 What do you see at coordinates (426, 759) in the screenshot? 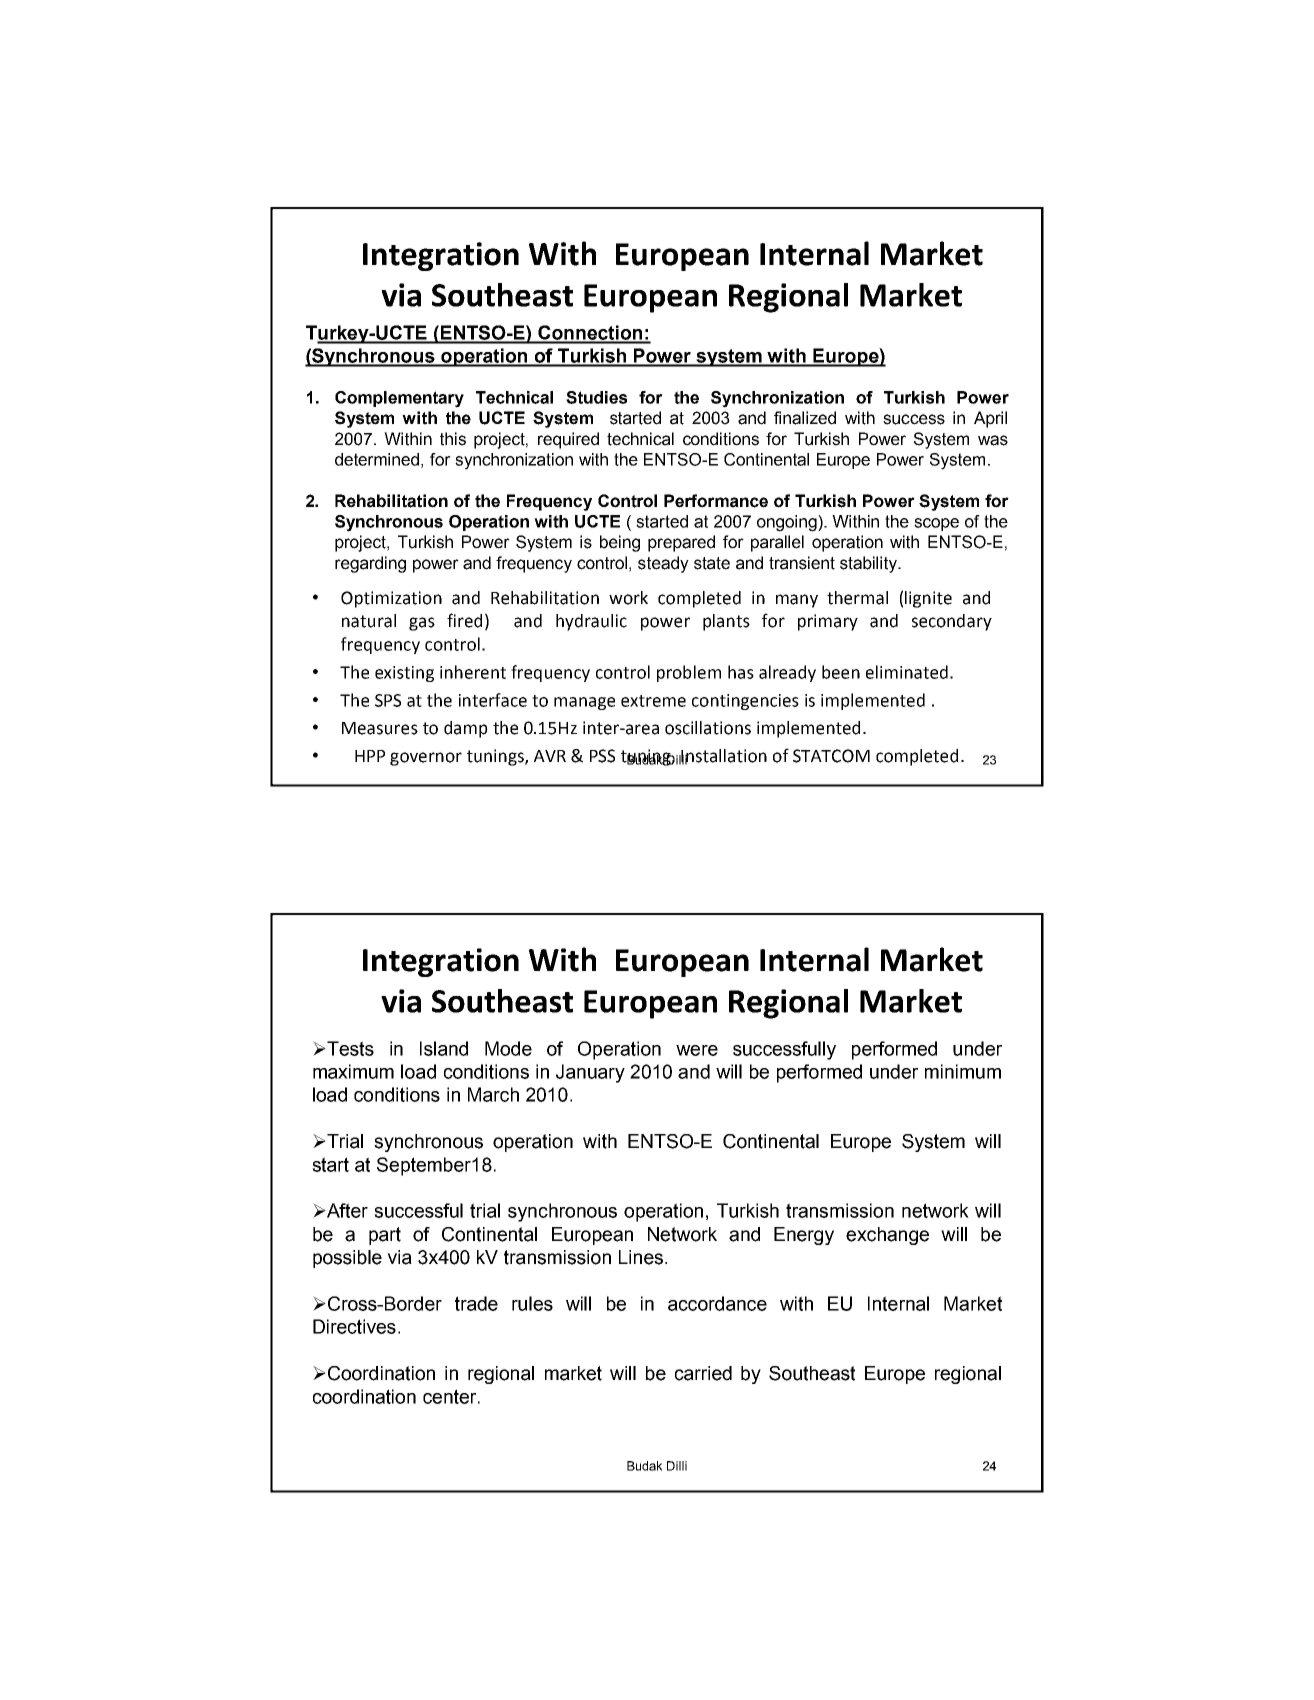
I see `governor` at bounding box center [426, 759].
